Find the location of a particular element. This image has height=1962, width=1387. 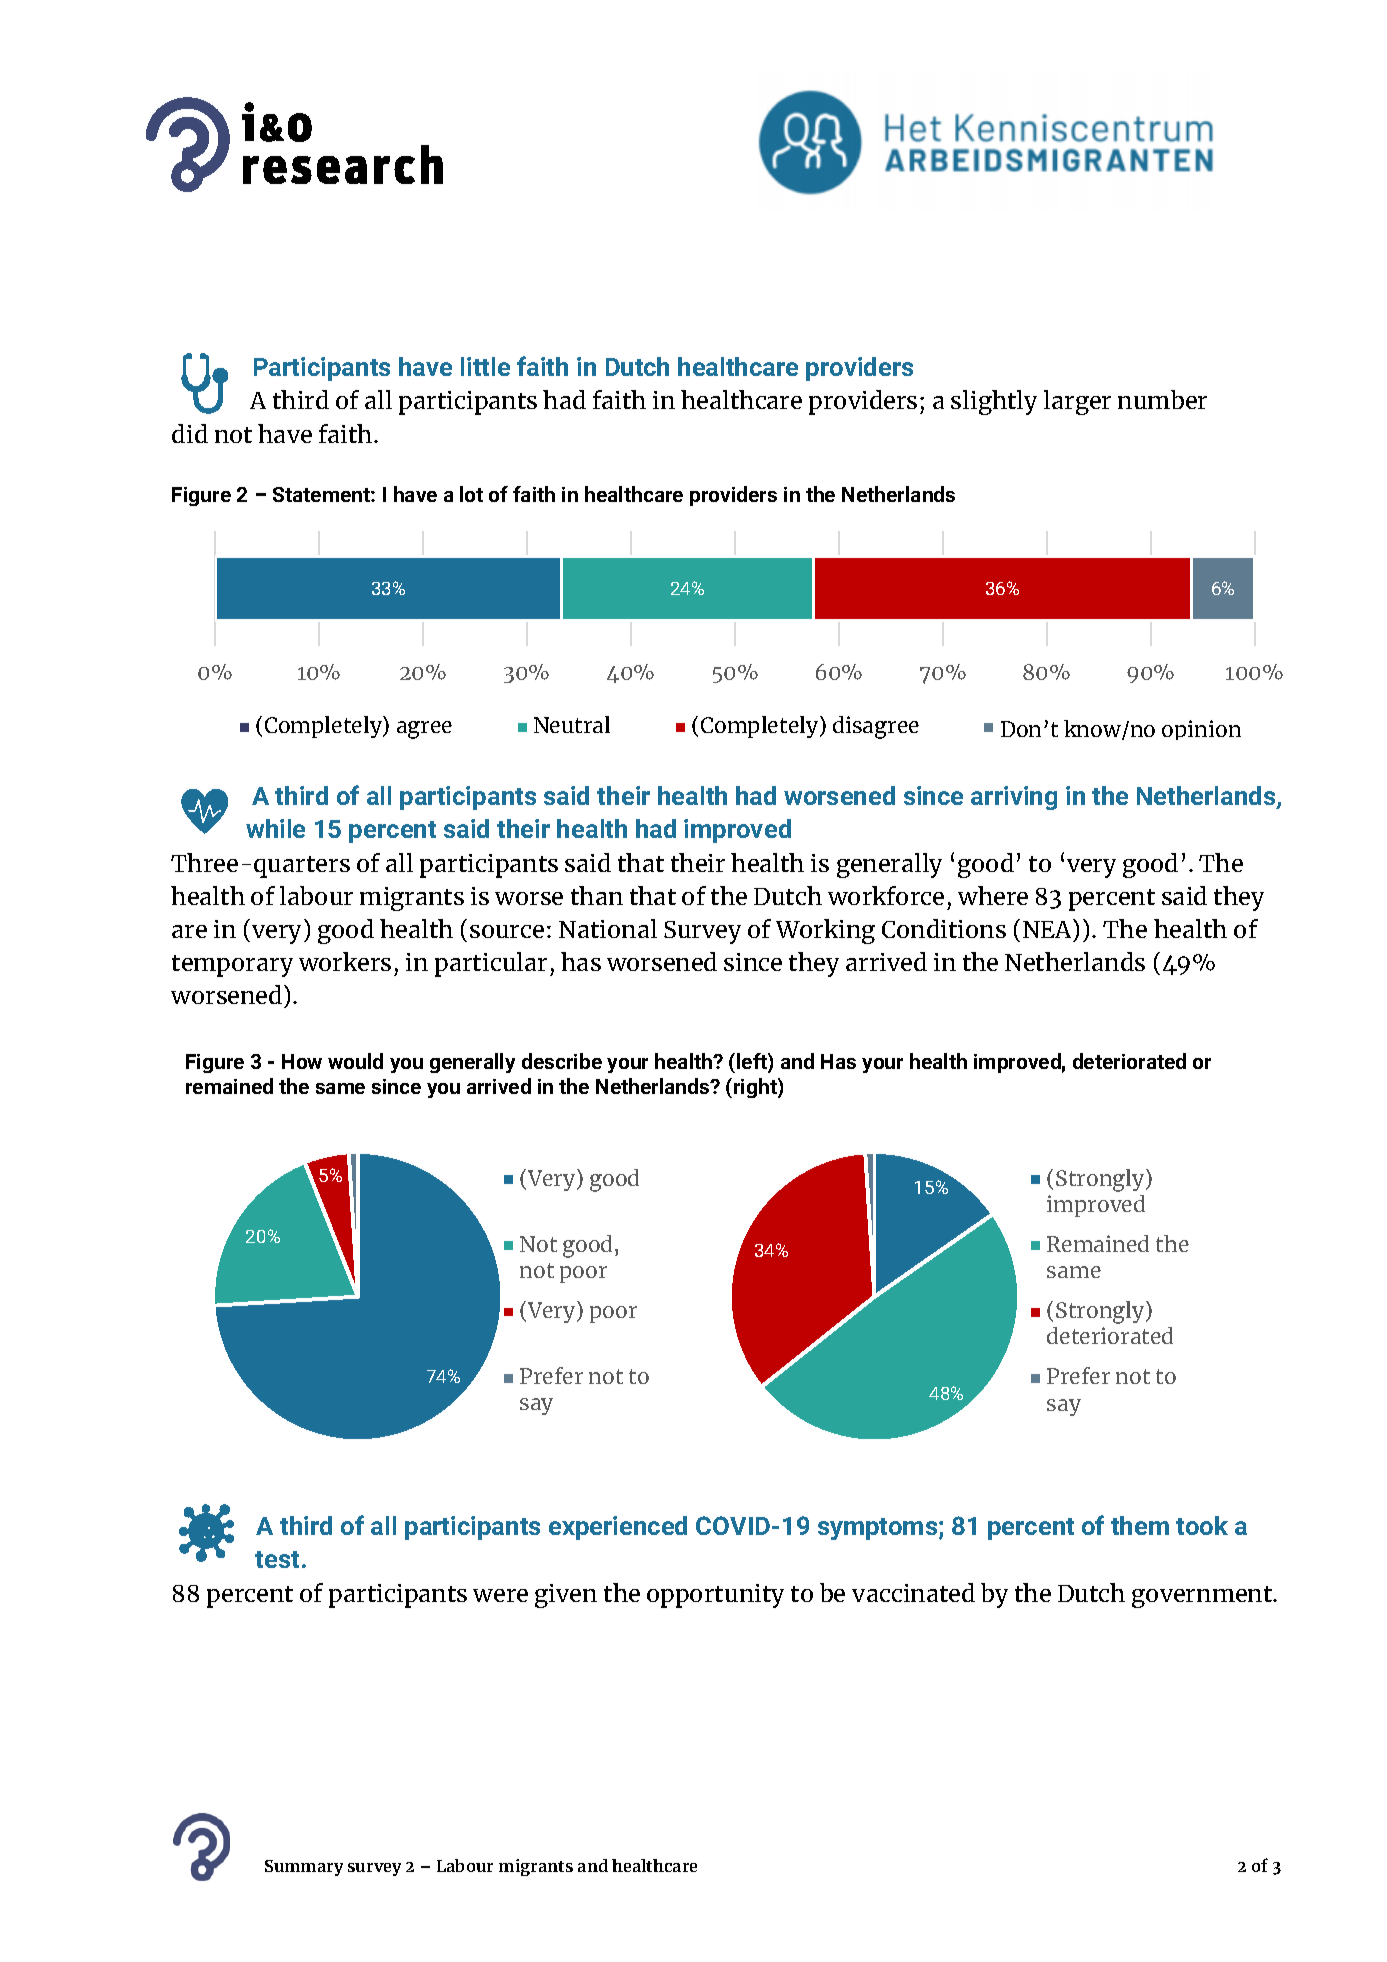

describe is located at coordinates (562, 1061).
